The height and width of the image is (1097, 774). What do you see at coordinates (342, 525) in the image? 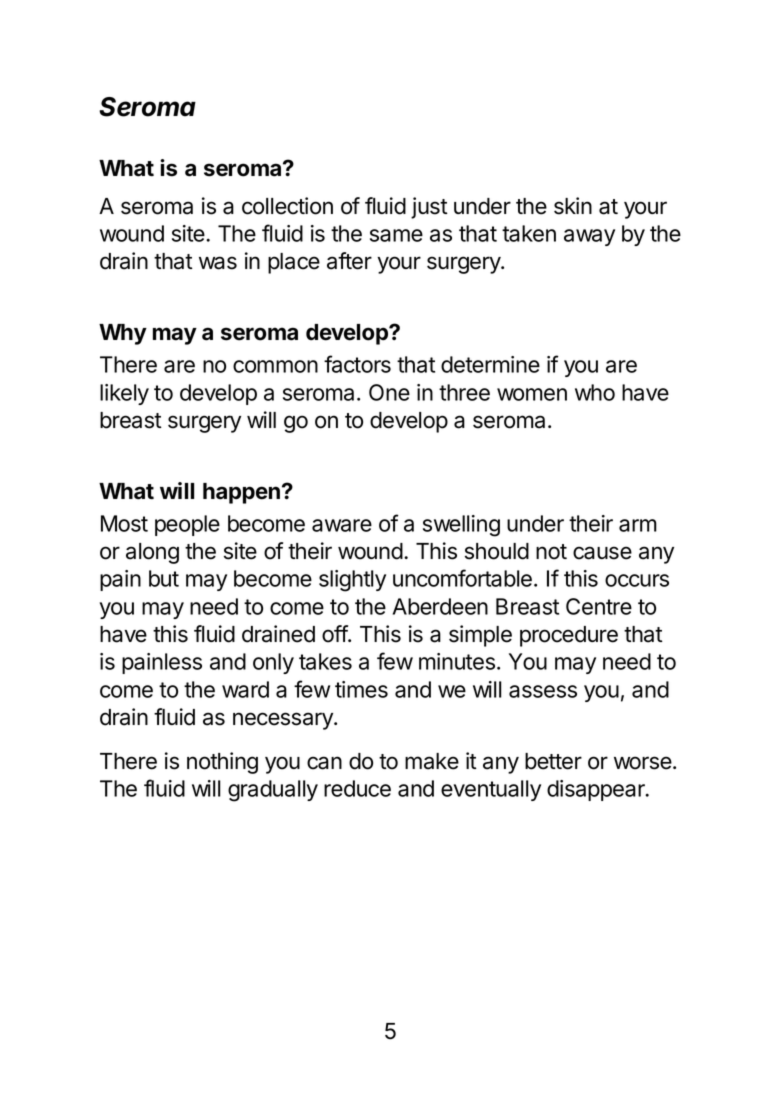
I see `aware` at bounding box center [342, 525].
